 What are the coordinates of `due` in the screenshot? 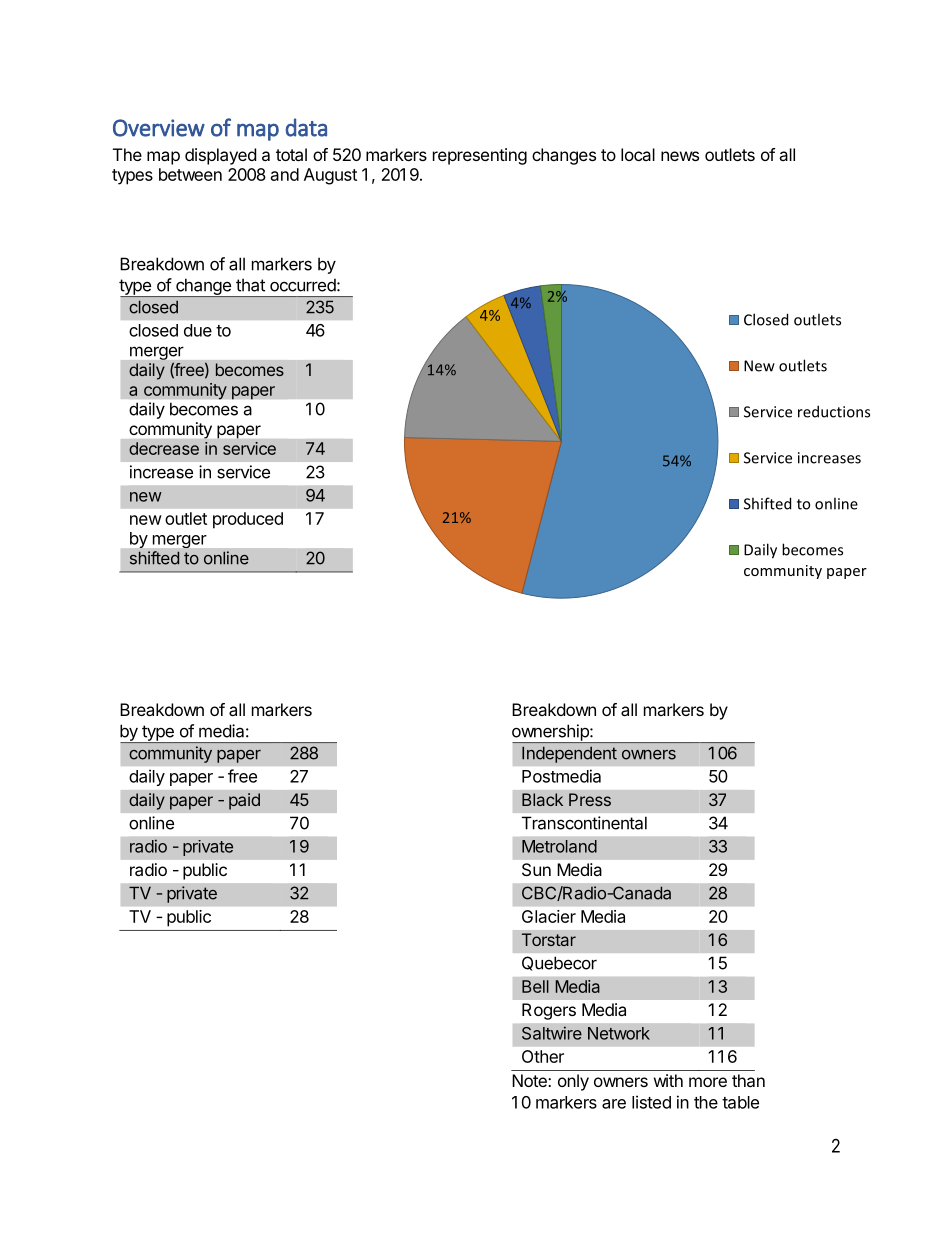 It's located at (198, 330).
